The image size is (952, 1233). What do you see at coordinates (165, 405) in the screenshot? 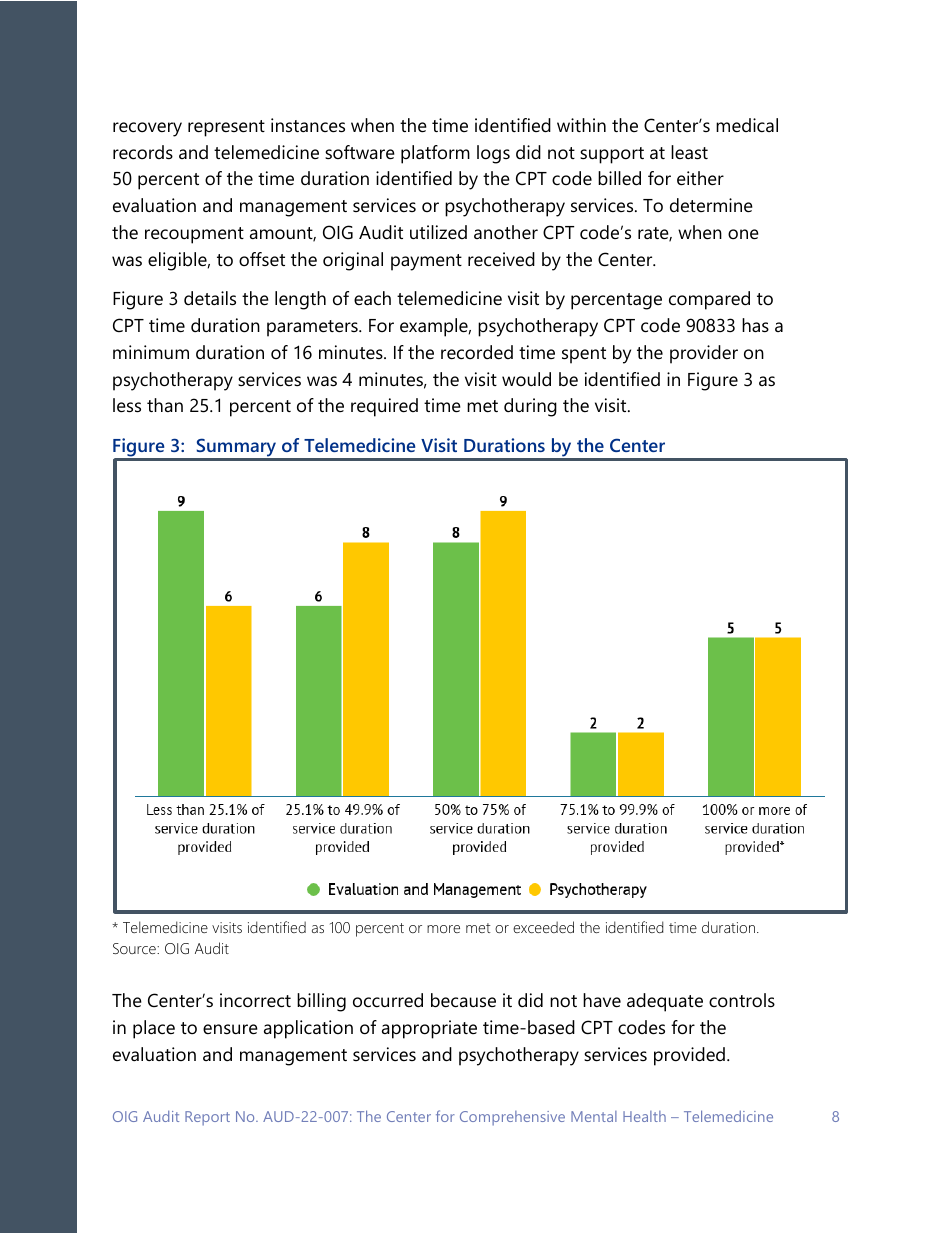
I see `than` at bounding box center [165, 405].
